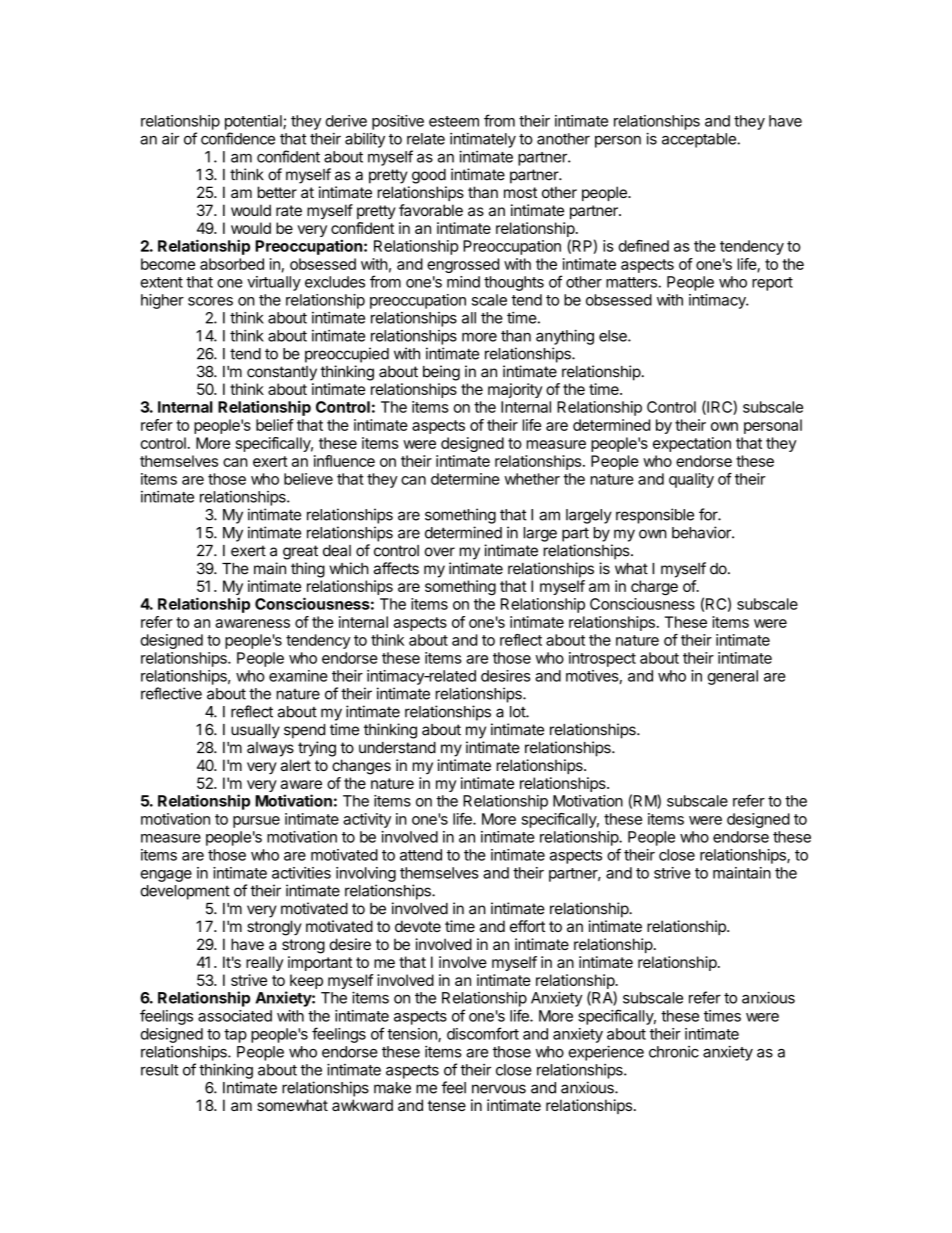 The image size is (952, 1233). I want to click on chronic, so click(674, 1052).
